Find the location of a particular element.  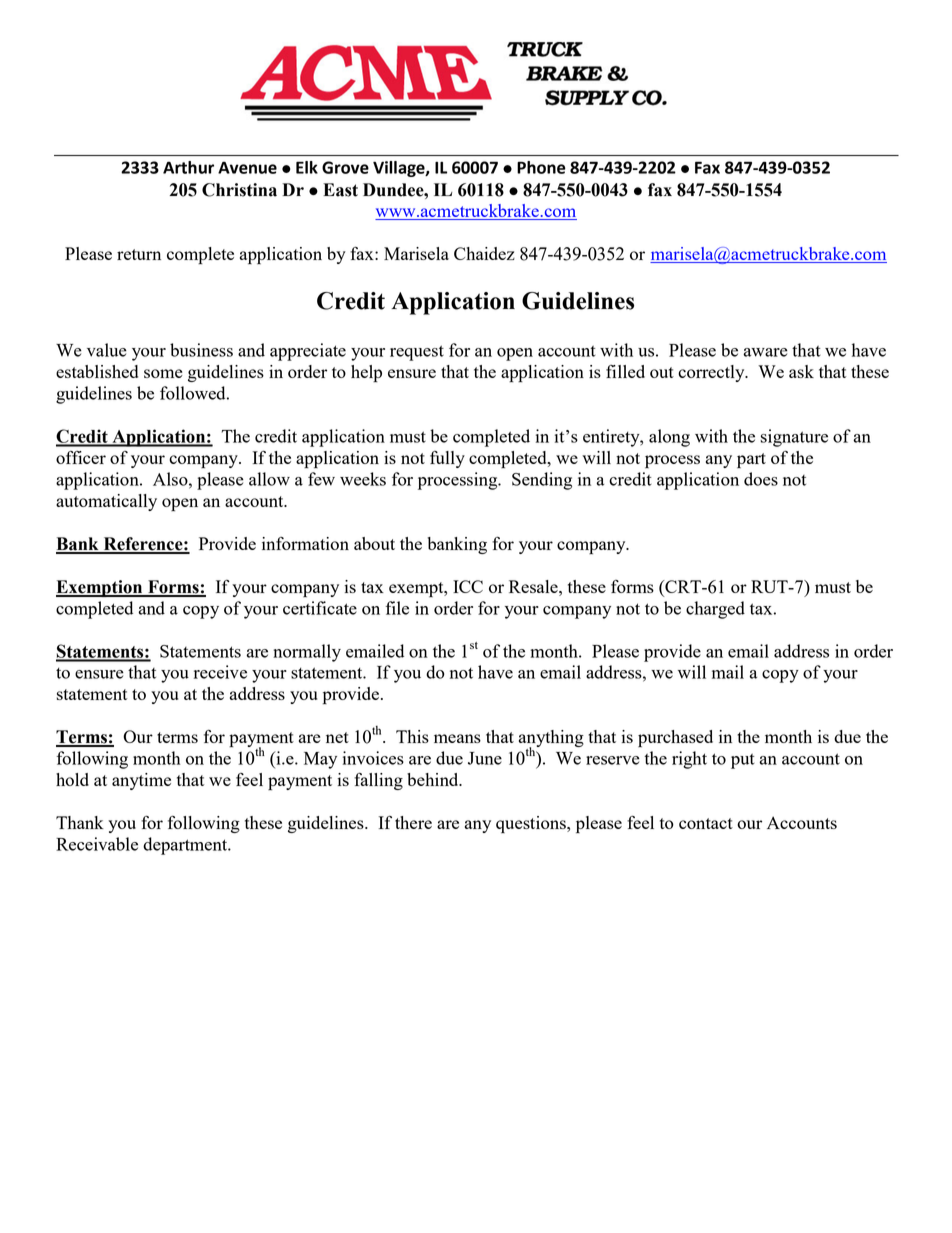

purchased is located at coordinates (675, 738).
